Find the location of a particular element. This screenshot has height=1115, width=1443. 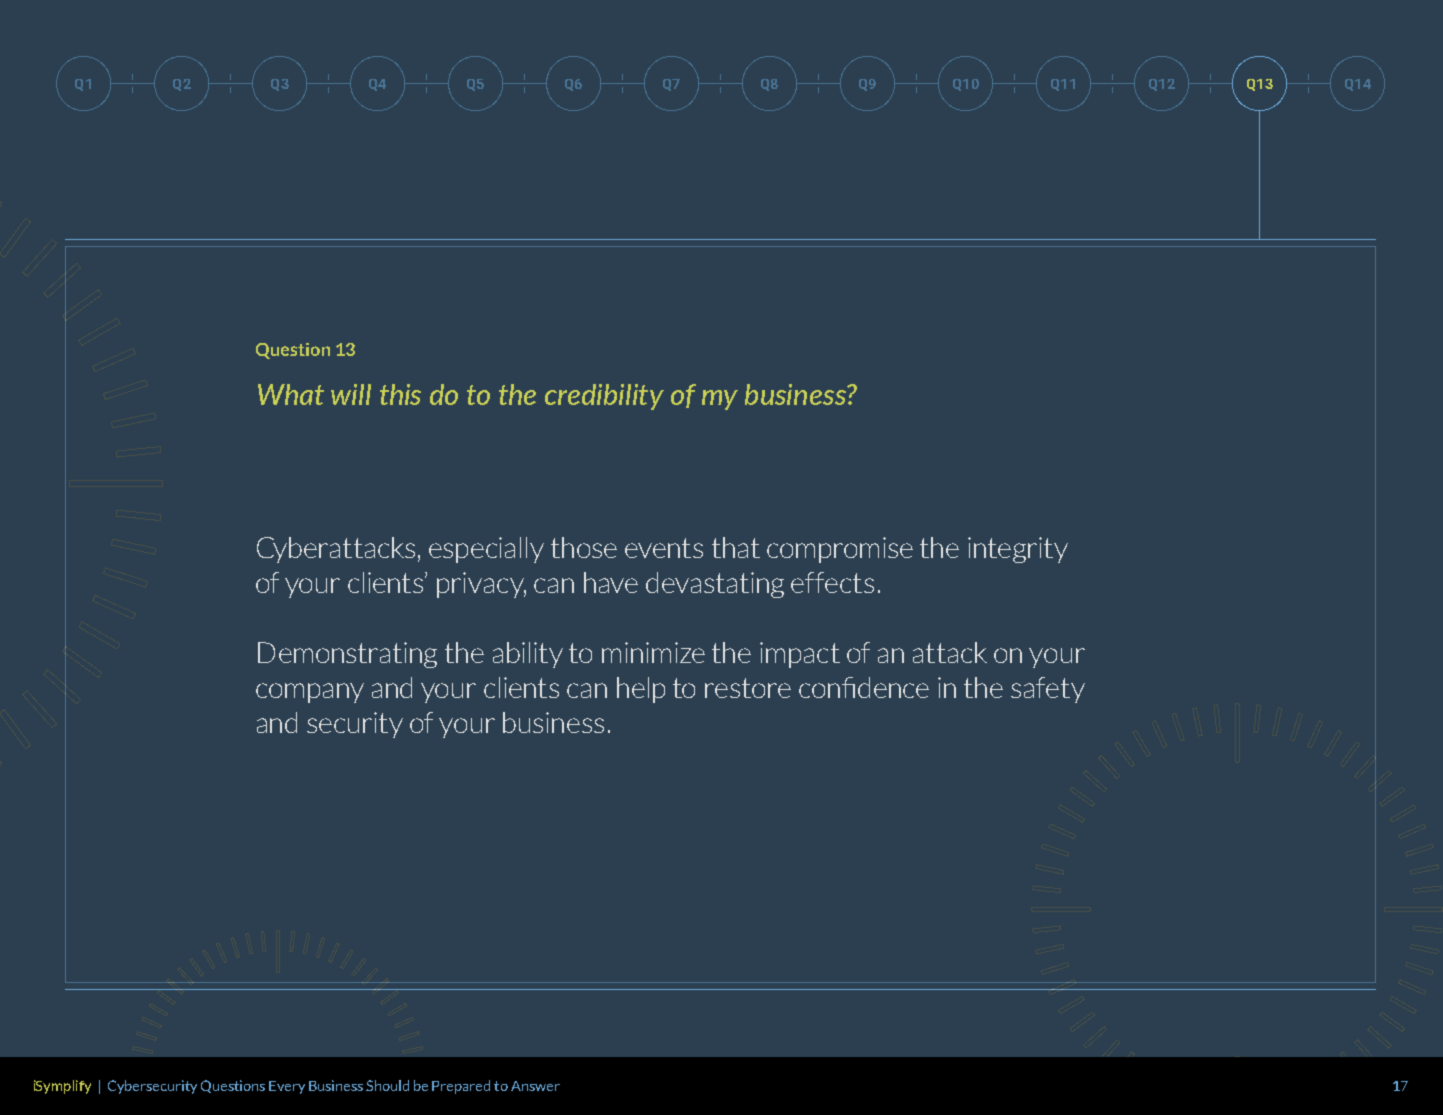

help is located at coordinates (641, 690).
